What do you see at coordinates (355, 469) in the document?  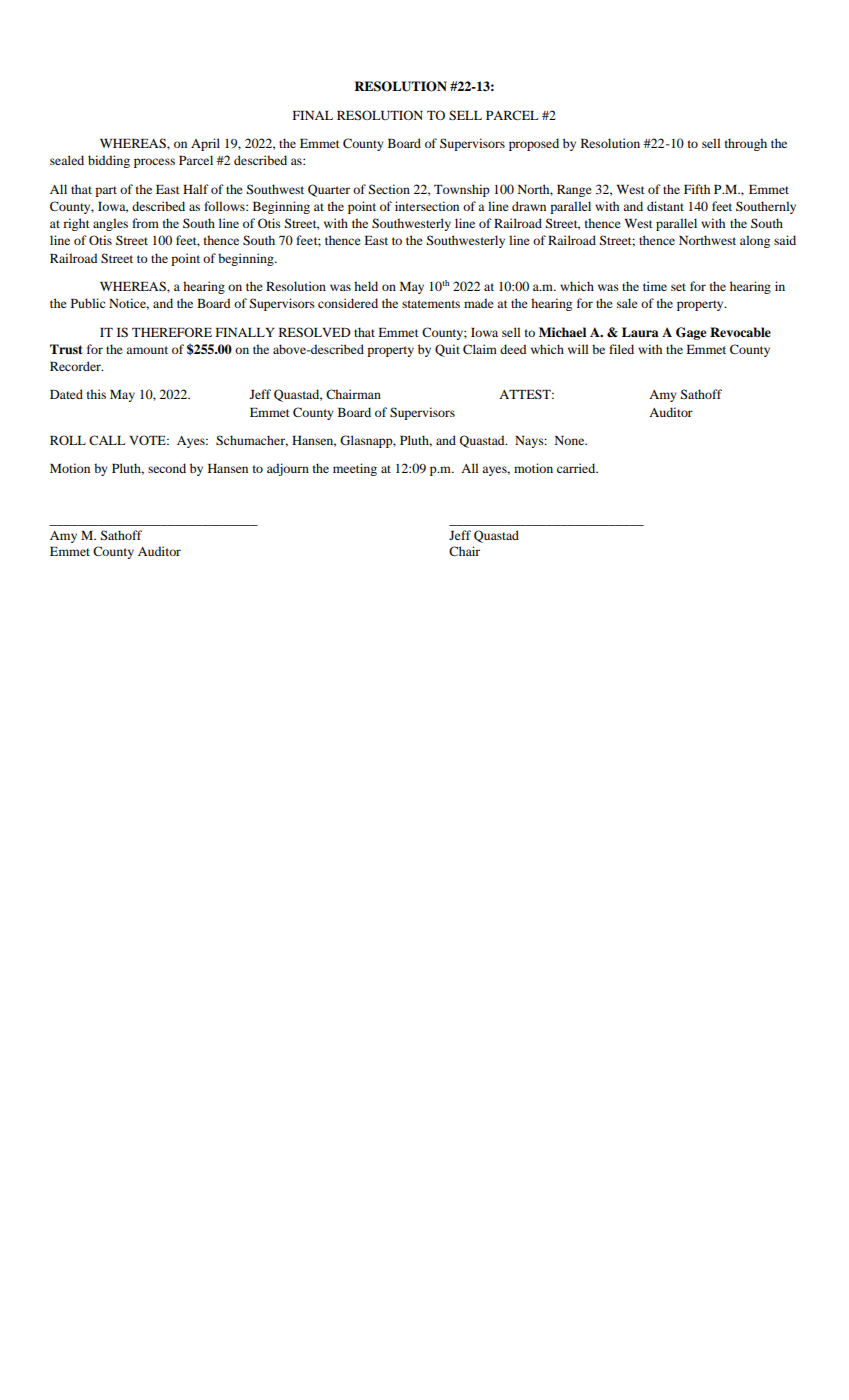 I see `meeting` at bounding box center [355, 469].
